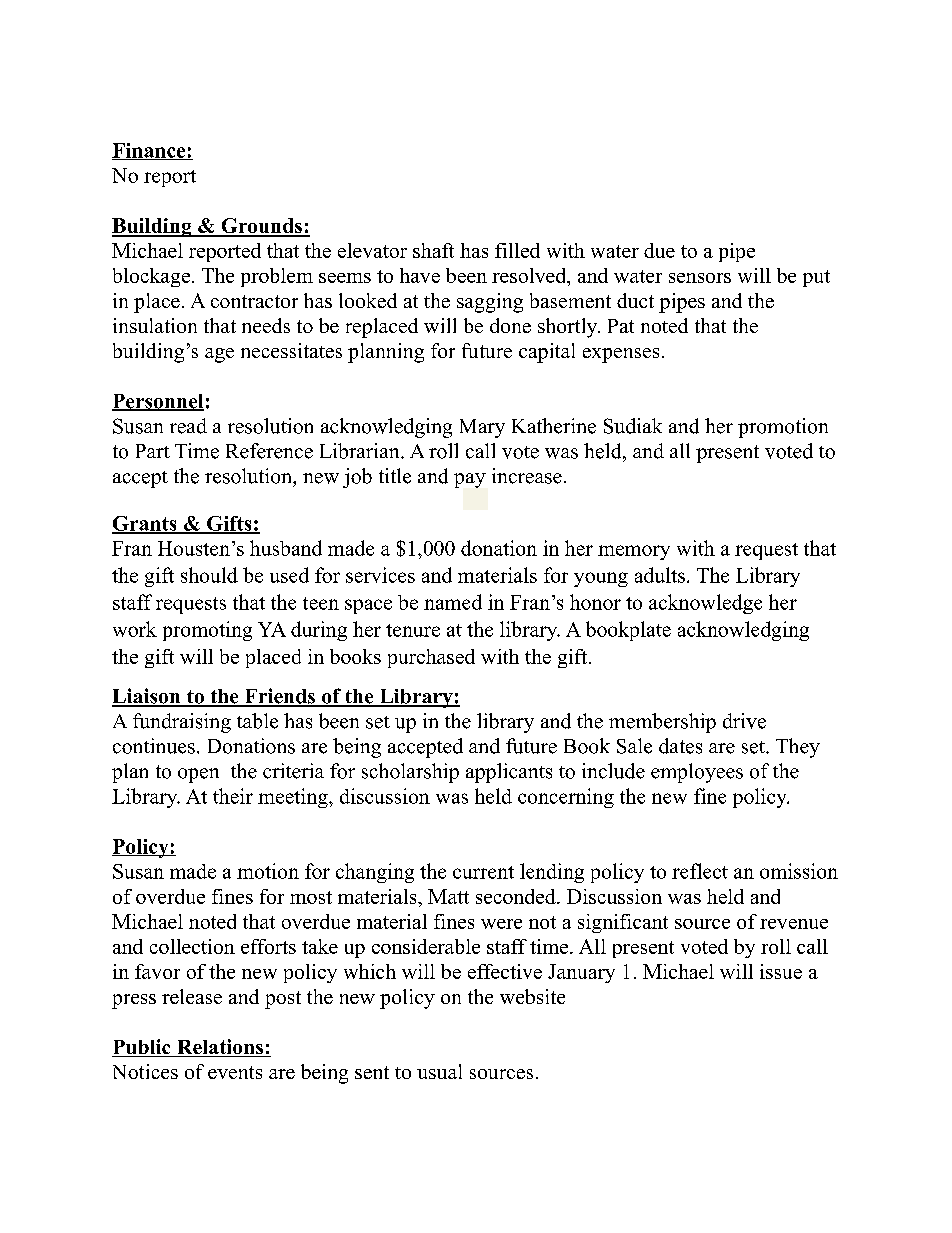 The width and height of the page is (952, 1233). What do you see at coordinates (634, 552) in the page?
I see `memory` at bounding box center [634, 552].
